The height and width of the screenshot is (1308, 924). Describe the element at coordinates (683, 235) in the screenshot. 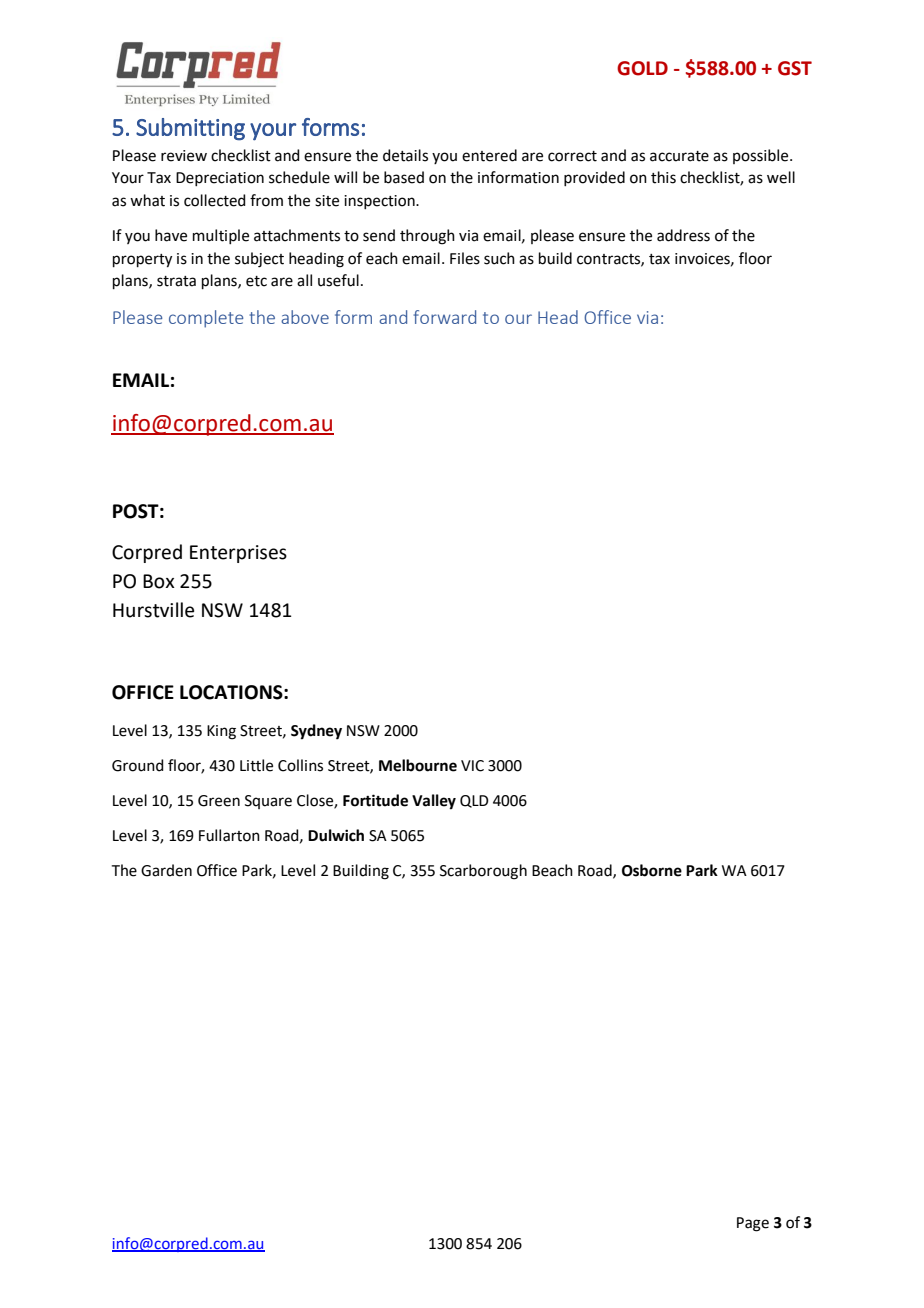

I see `address` at that location.
